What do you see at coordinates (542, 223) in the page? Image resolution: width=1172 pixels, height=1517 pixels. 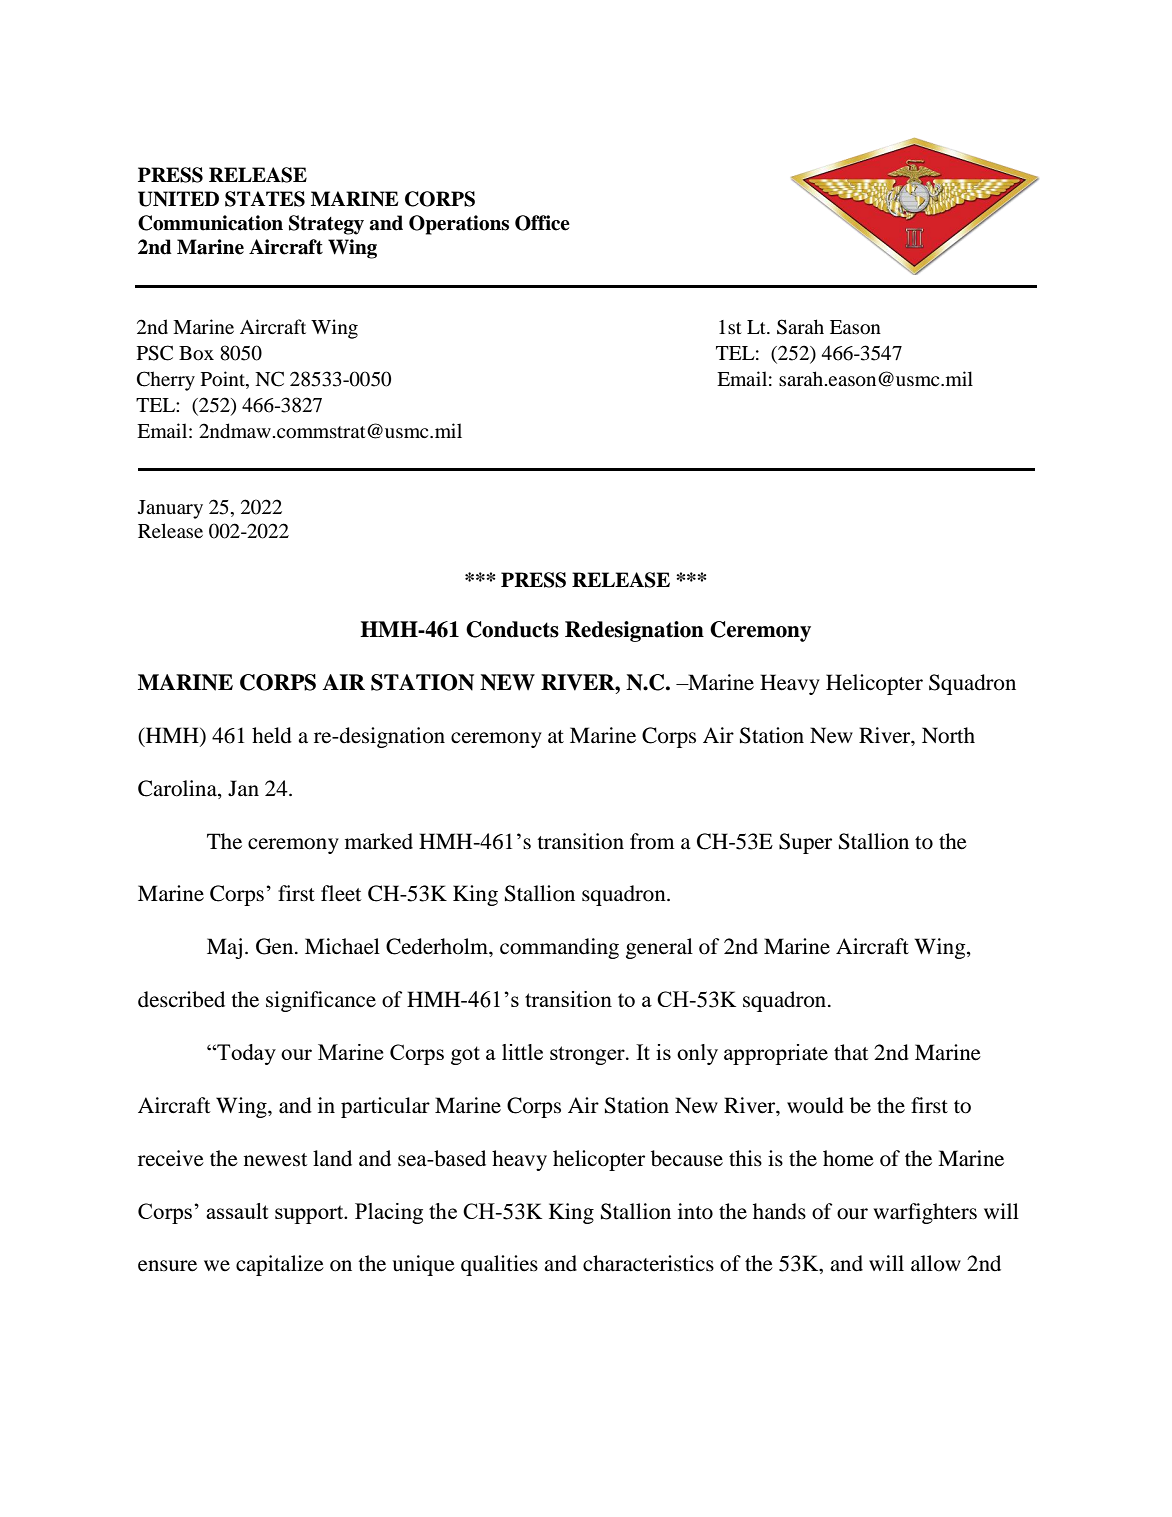 I see `Office` at bounding box center [542, 223].
